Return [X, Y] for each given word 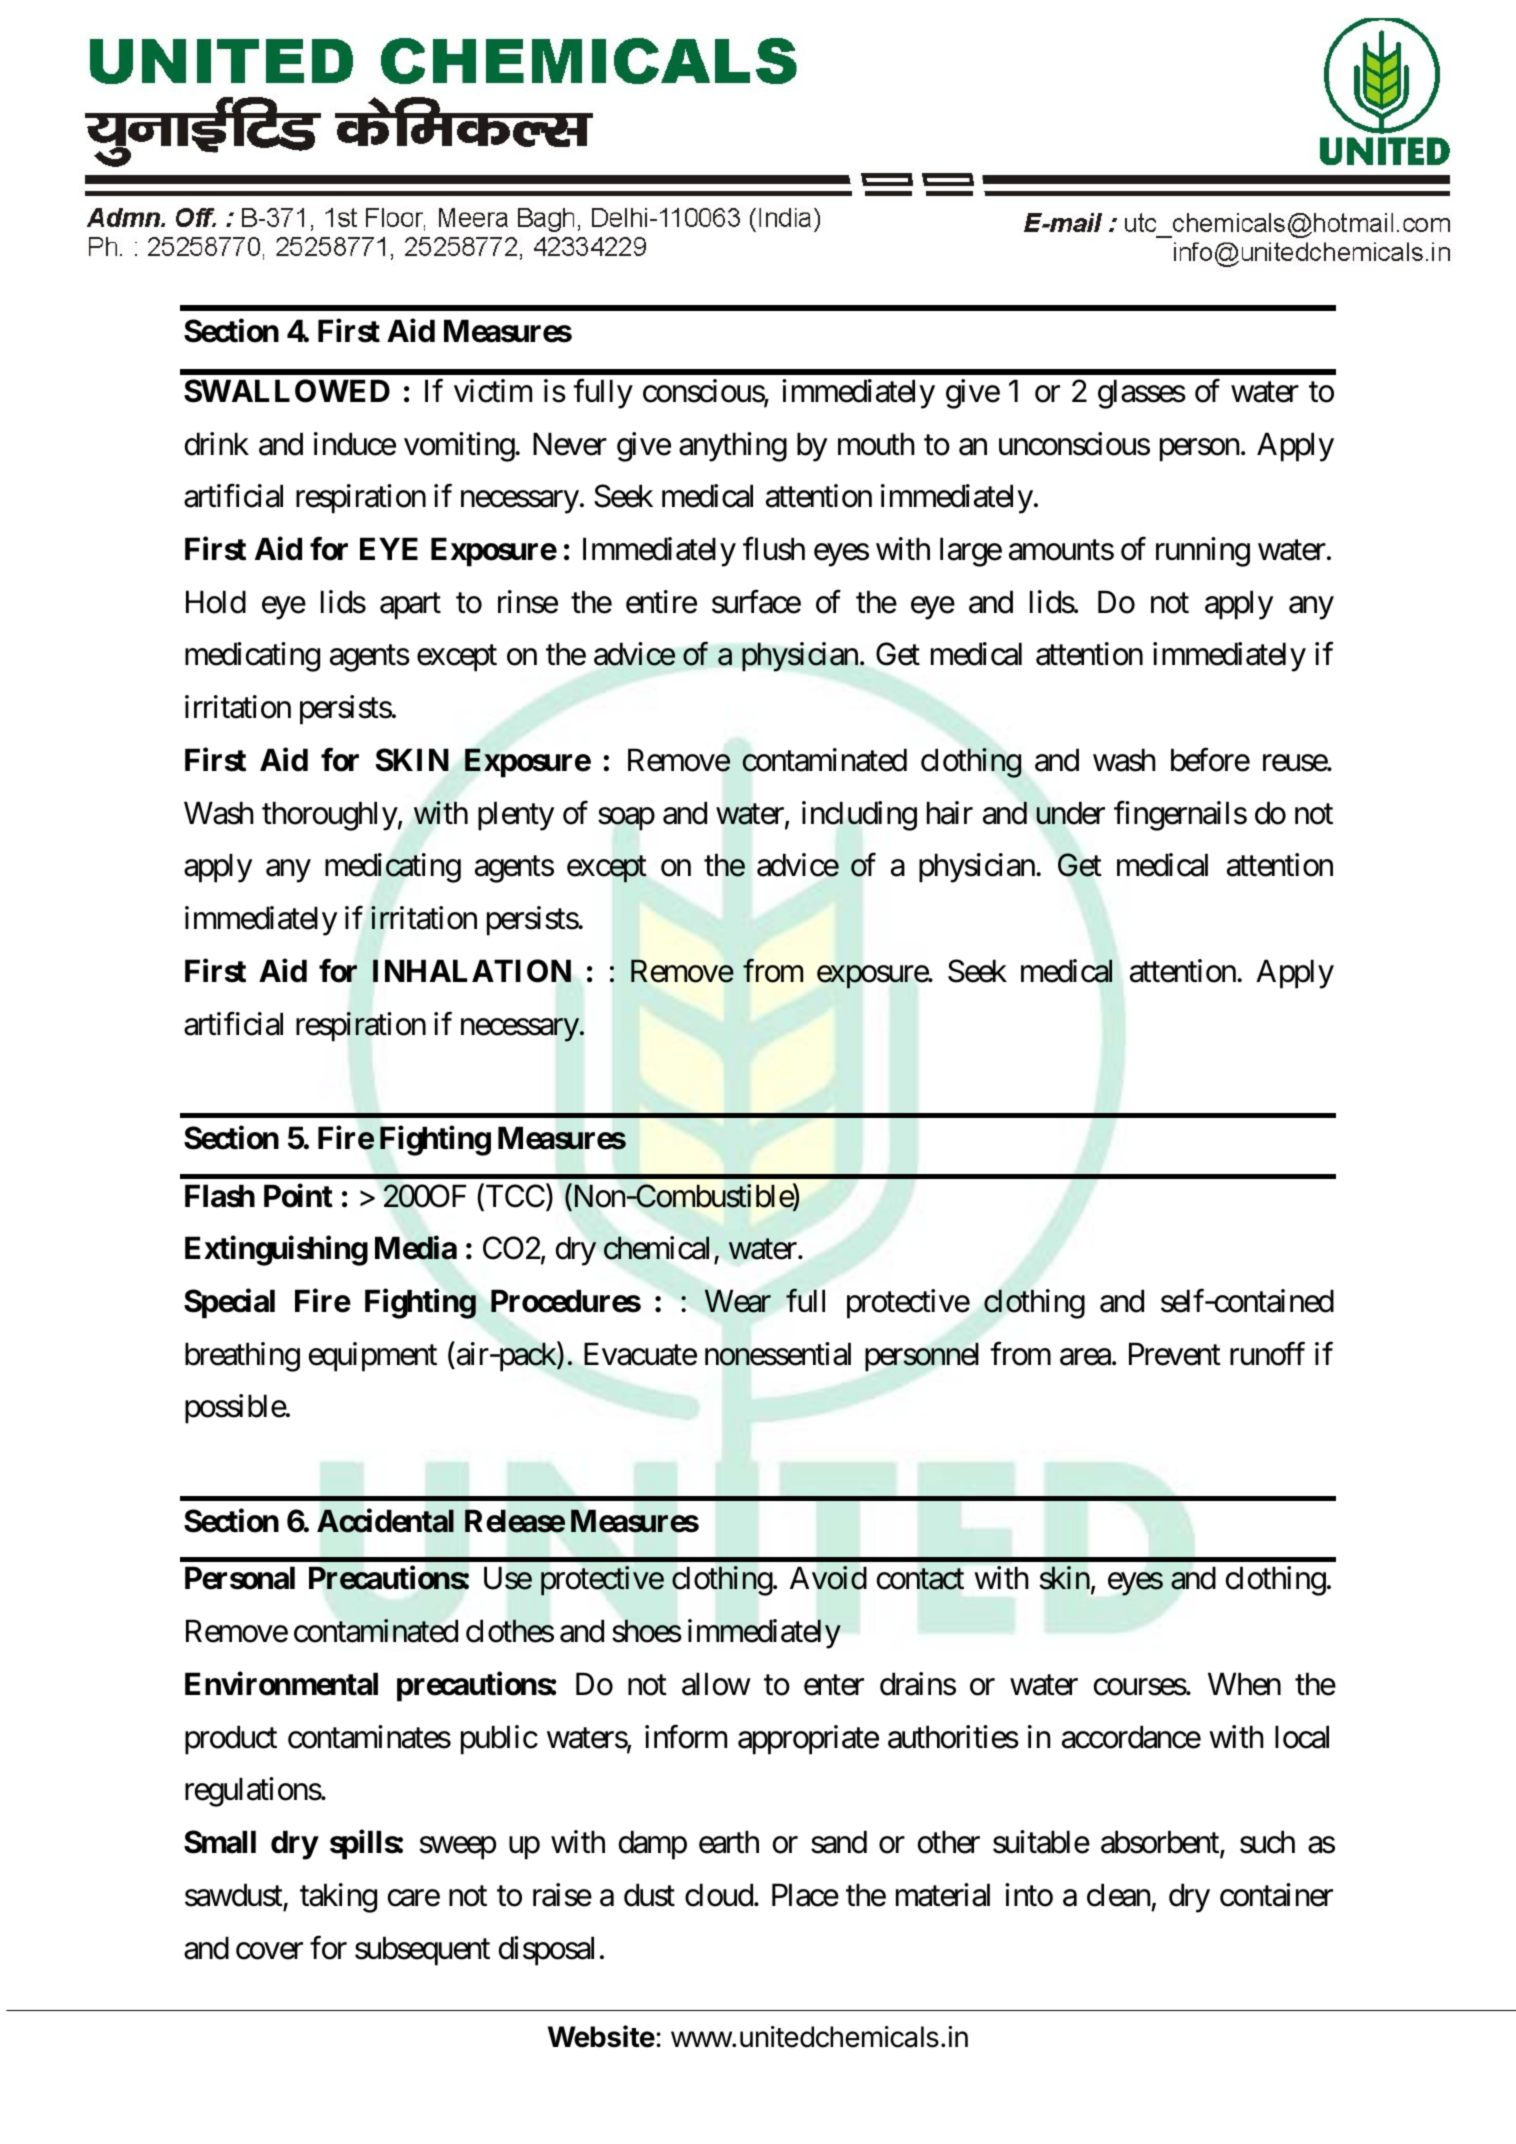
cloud [719, 1895]
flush [774, 549]
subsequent [422, 1951]
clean [1118, 1895]
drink [217, 444]
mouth [876, 444]
